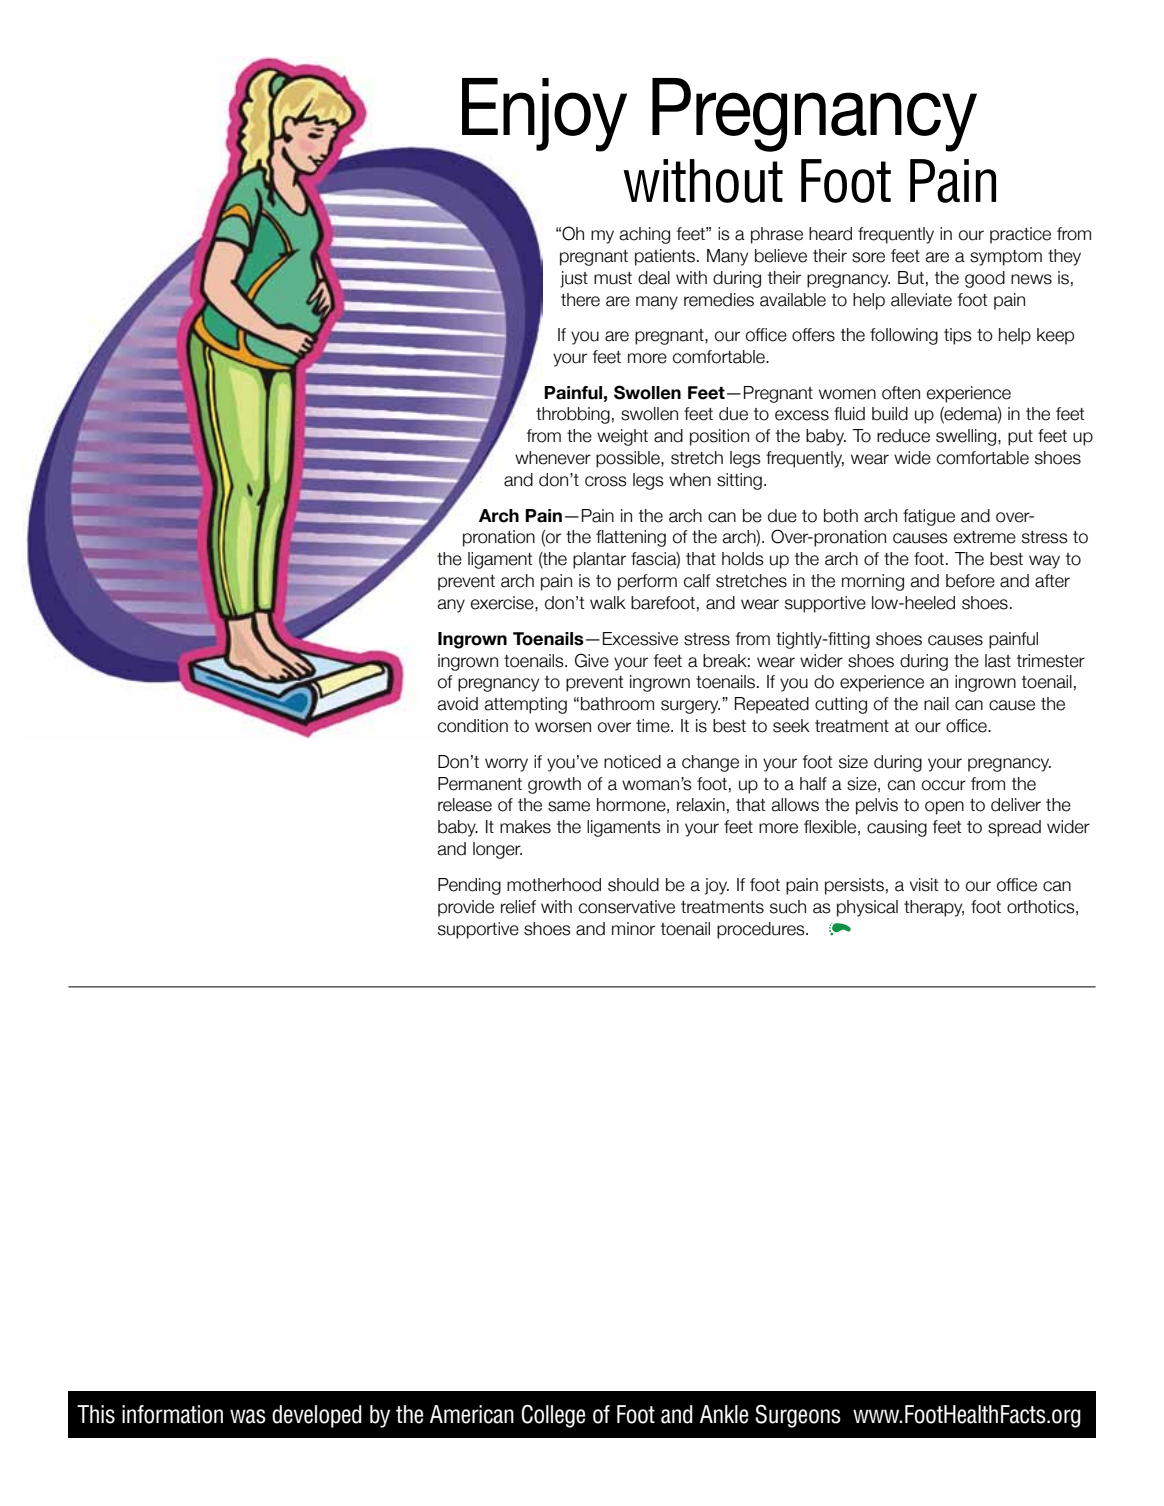 The width and height of the document is (1164, 1506). What do you see at coordinates (172, 1414) in the document?
I see `information` at bounding box center [172, 1414].
